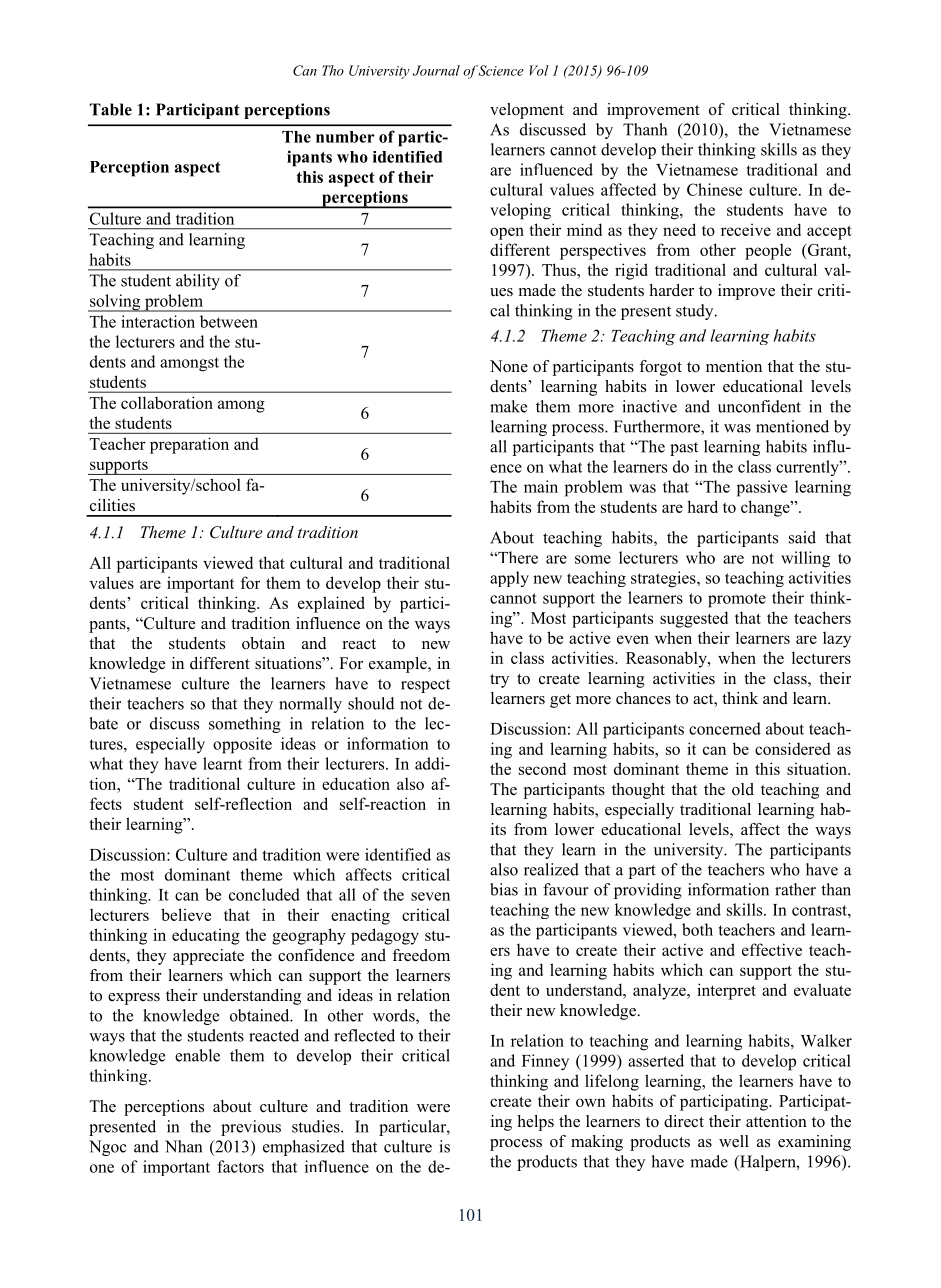 Image resolution: width=941 pixels, height=1288 pixels. What do you see at coordinates (229, 321) in the page?
I see `between` at bounding box center [229, 321].
